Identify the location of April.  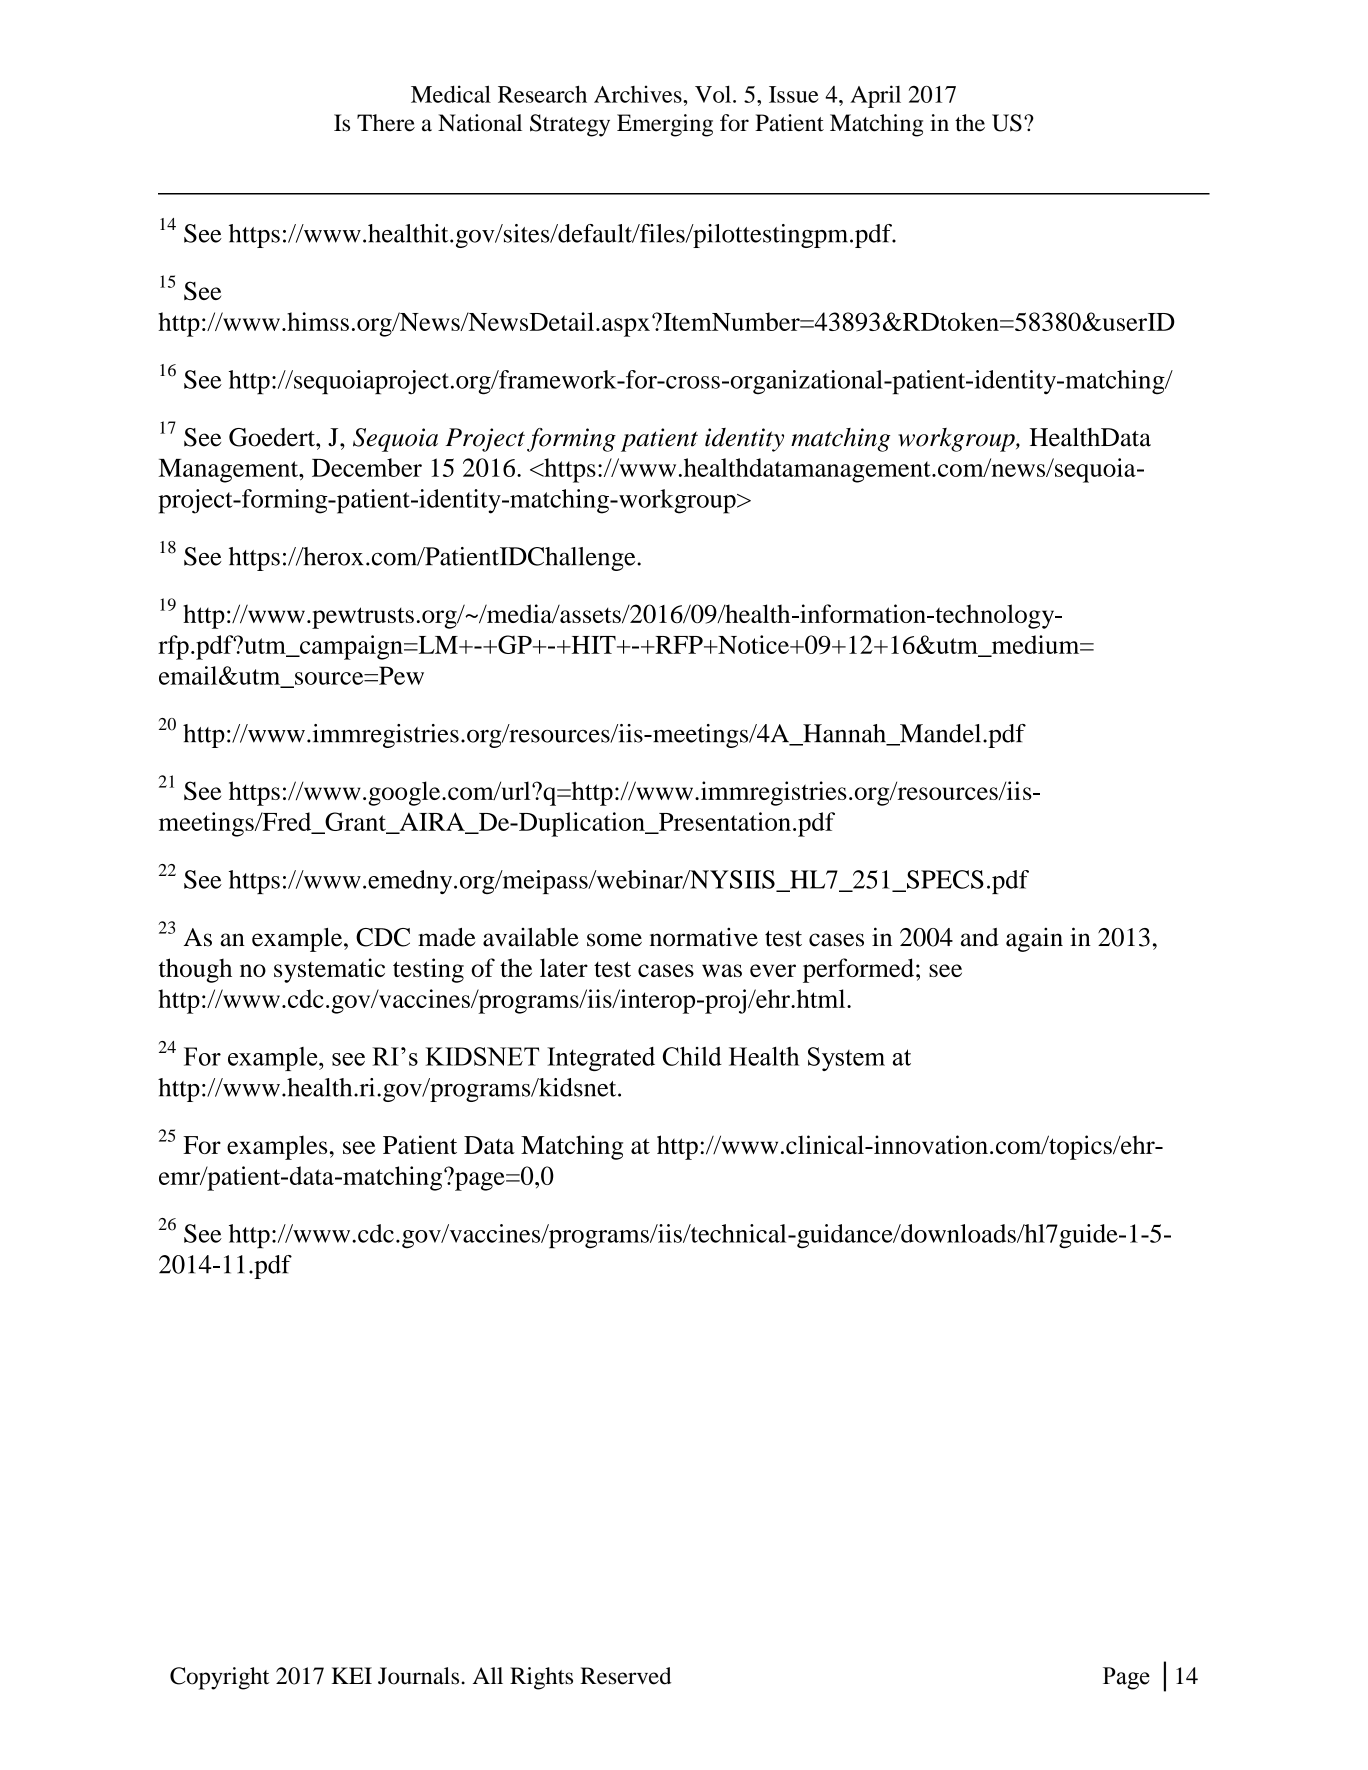
(875, 96).
